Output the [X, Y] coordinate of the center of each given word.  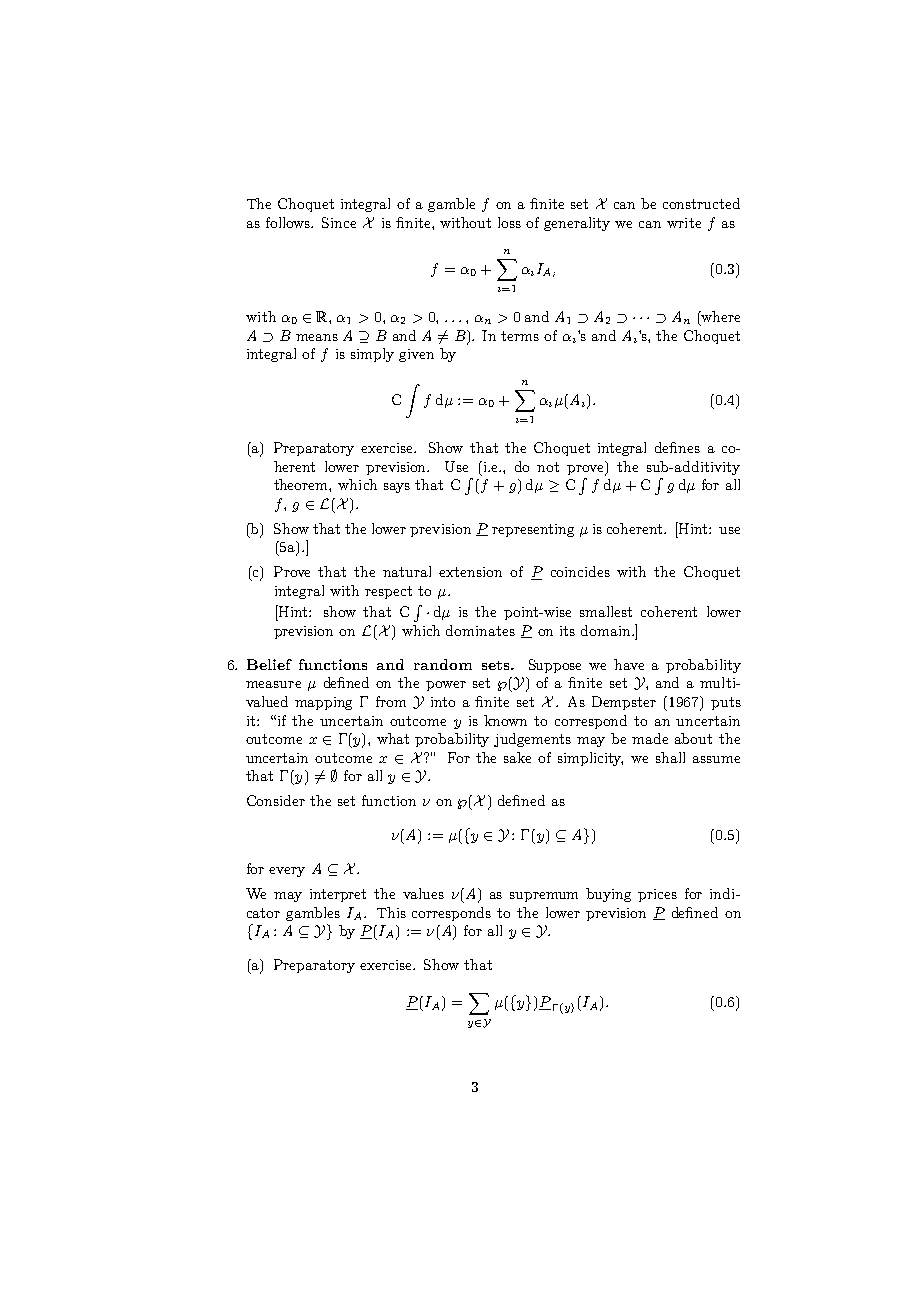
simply [372, 355]
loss [509, 222]
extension [470, 572]
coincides [580, 571]
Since [339, 222]
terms [520, 336]
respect [388, 592]
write [684, 223]
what [393, 738]
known [505, 720]
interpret [338, 895]
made [650, 738]
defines [677, 447]
